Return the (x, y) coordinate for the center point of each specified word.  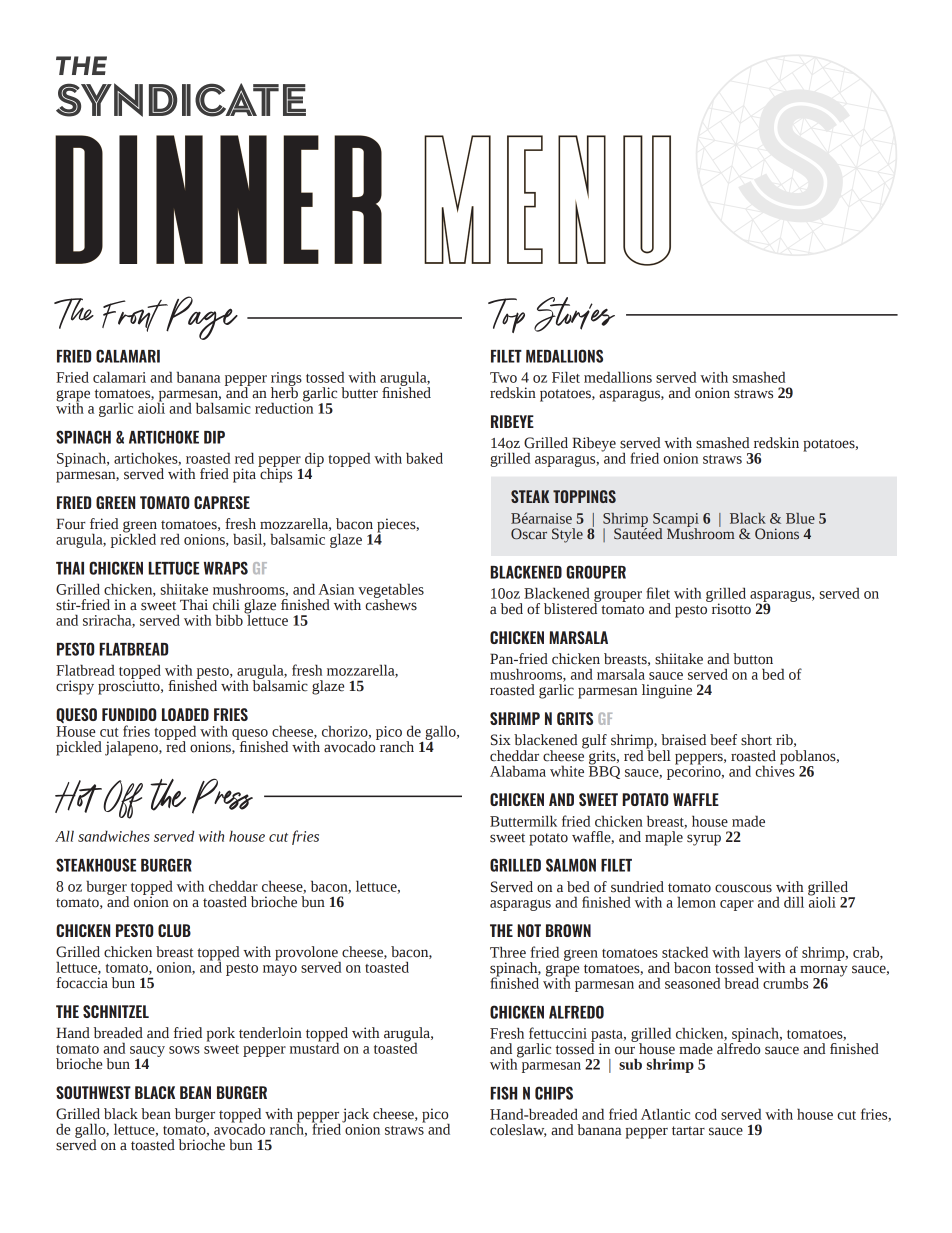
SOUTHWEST (93, 1092)
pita (244, 475)
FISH (503, 1093)
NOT (529, 930)
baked (424, 458)
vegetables (391, 591)
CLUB (174, 930)
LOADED (185, 714)
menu (547, 200)
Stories (574, 314)
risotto (730, 608)
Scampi (676, 521)
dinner (218, 199)
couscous (743, 888)
